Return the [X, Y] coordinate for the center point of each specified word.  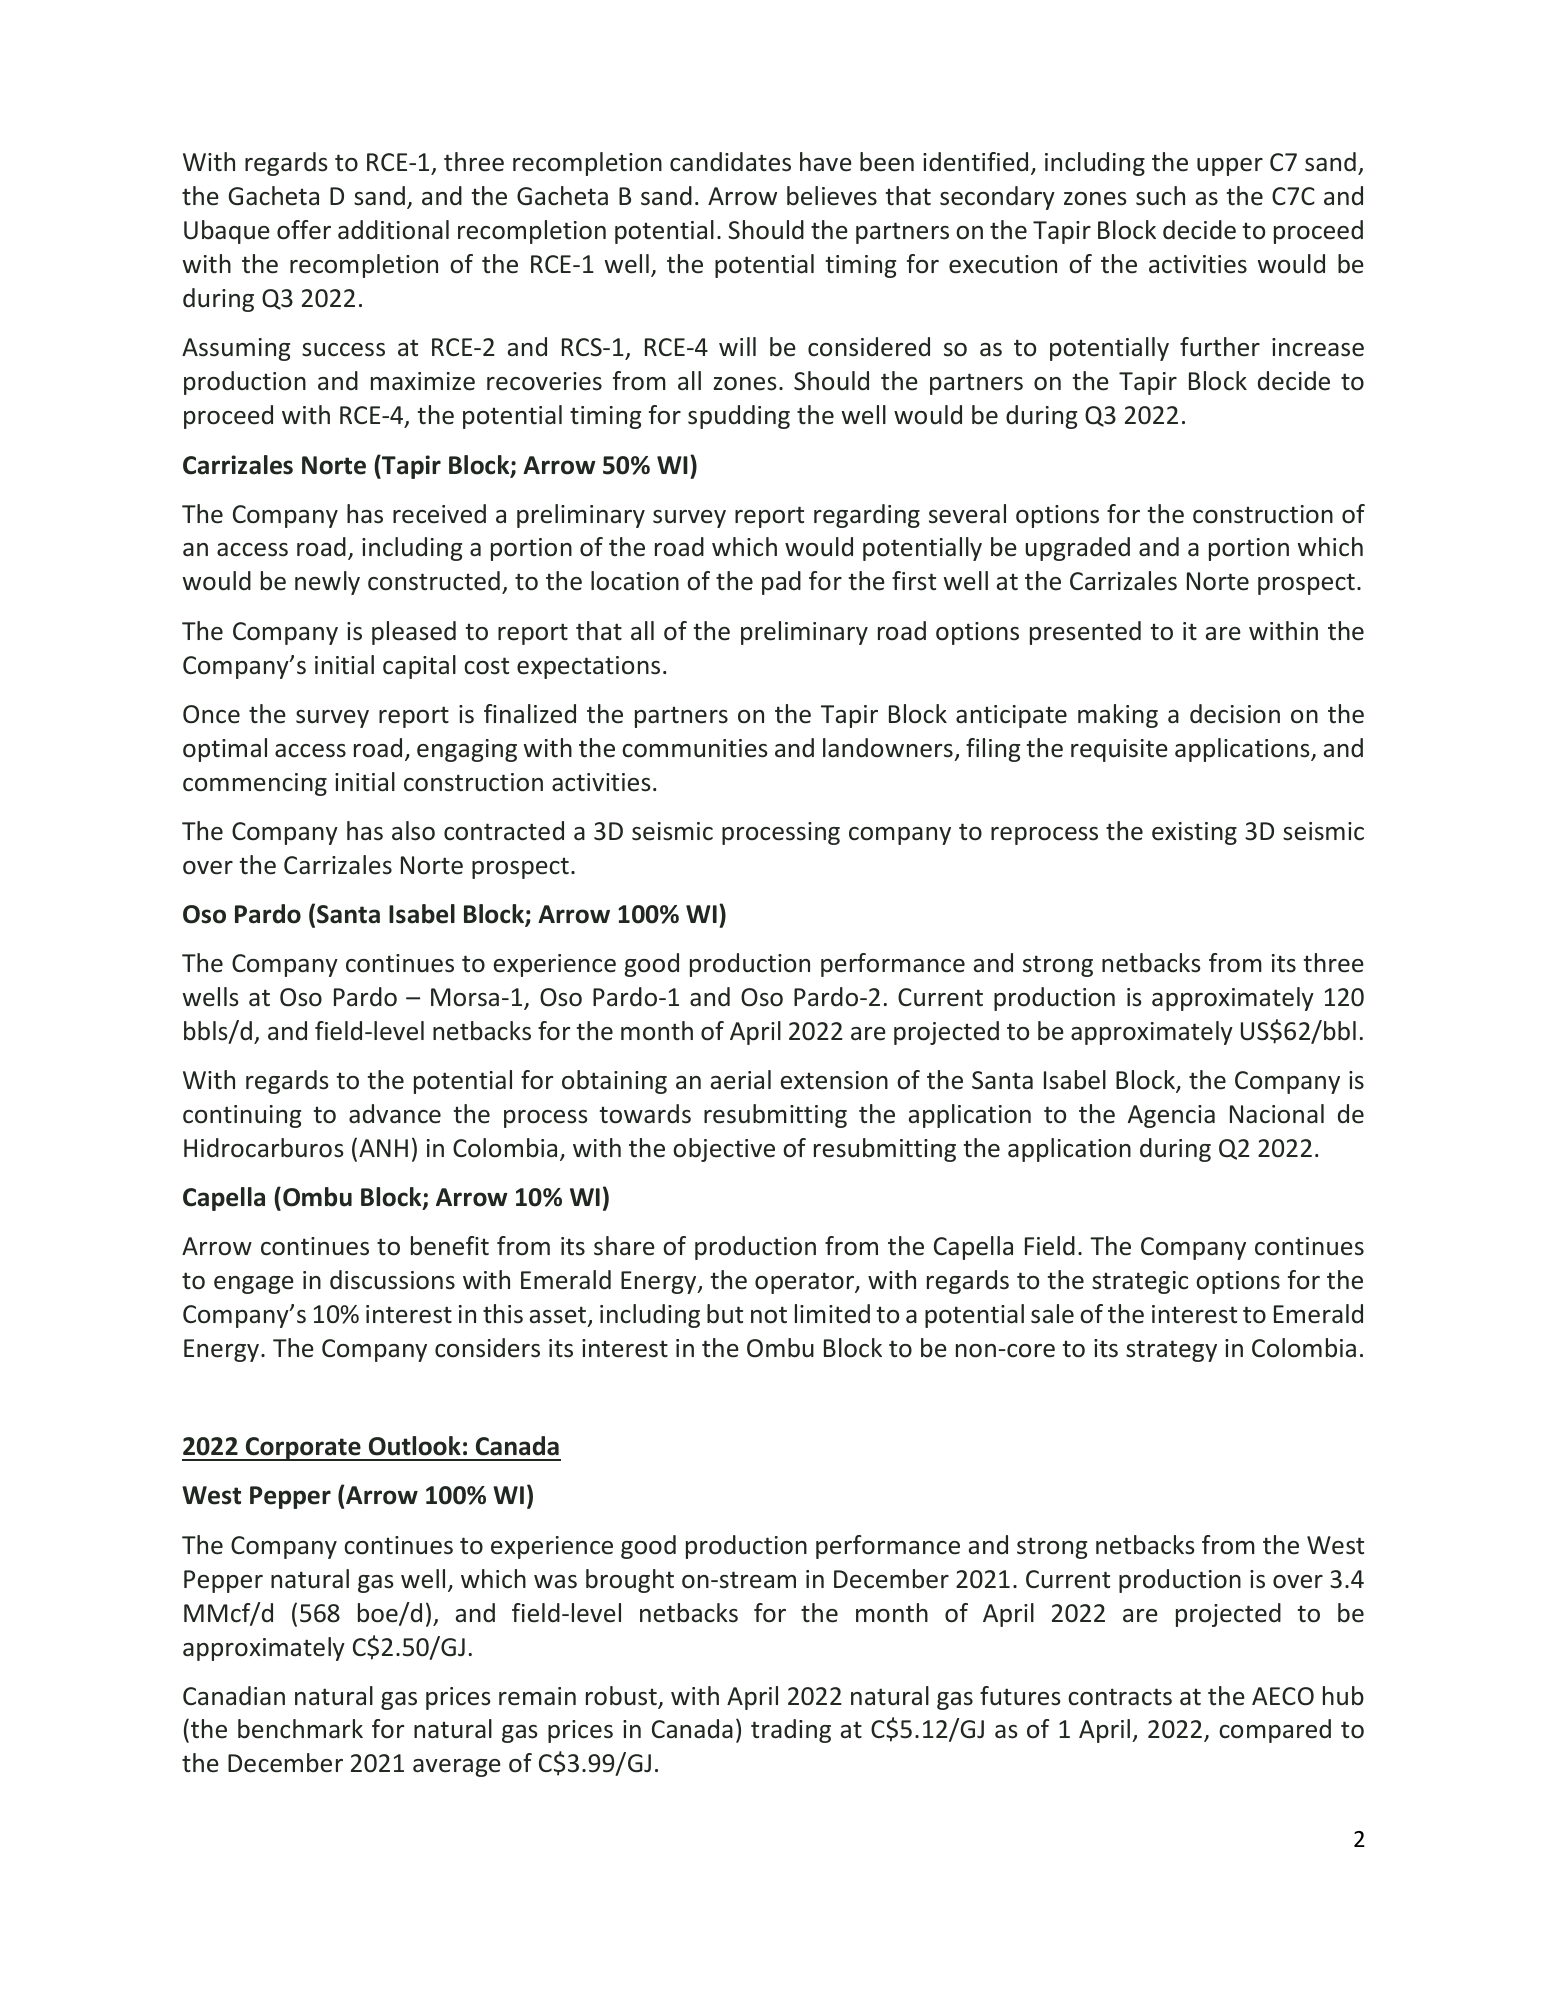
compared [1275, 1731]
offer [304, 230]
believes [832, 196]
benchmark [300, 1729]
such [1160, 196]
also [413, 831]
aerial [741, 1080]
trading [791, 1731]
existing [1194, 833]
